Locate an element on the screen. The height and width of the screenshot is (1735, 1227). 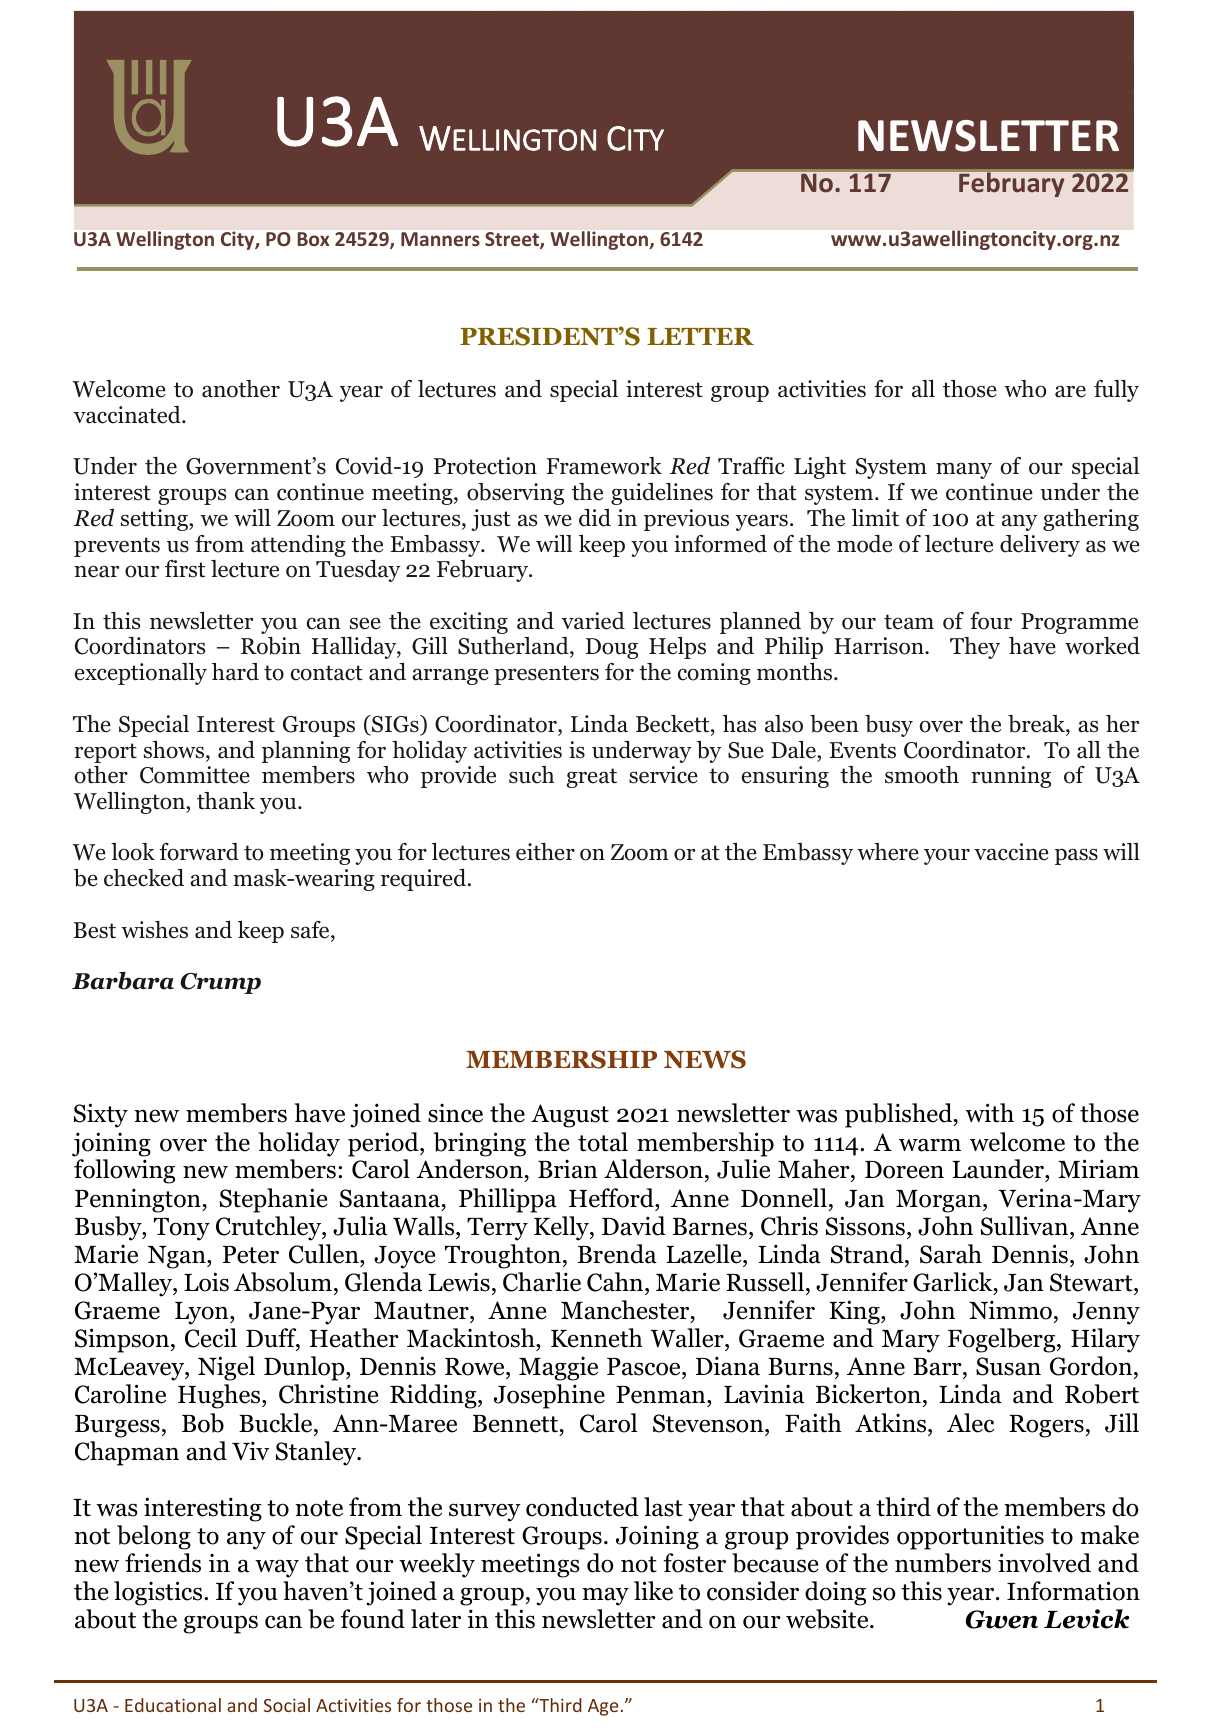
Box is located at coordinates (313, 239).
